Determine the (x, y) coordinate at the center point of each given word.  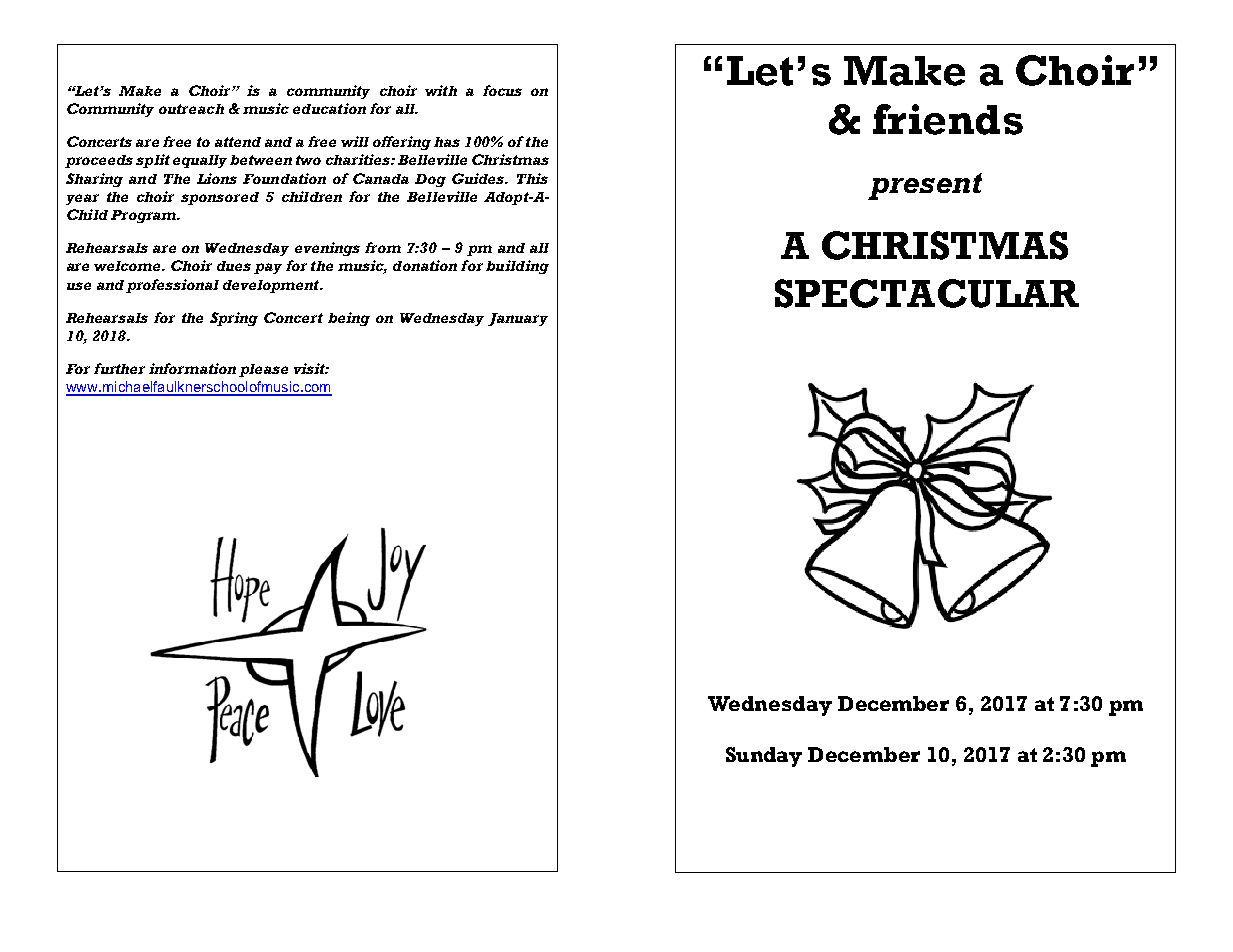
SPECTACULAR (927, 293)
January (518, 319)
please (263, 370)
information (192, 368)
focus (502, 90)
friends (948, 119)
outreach (191, 109)
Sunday (764, 757)
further (119, 368)
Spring (234, 319)
